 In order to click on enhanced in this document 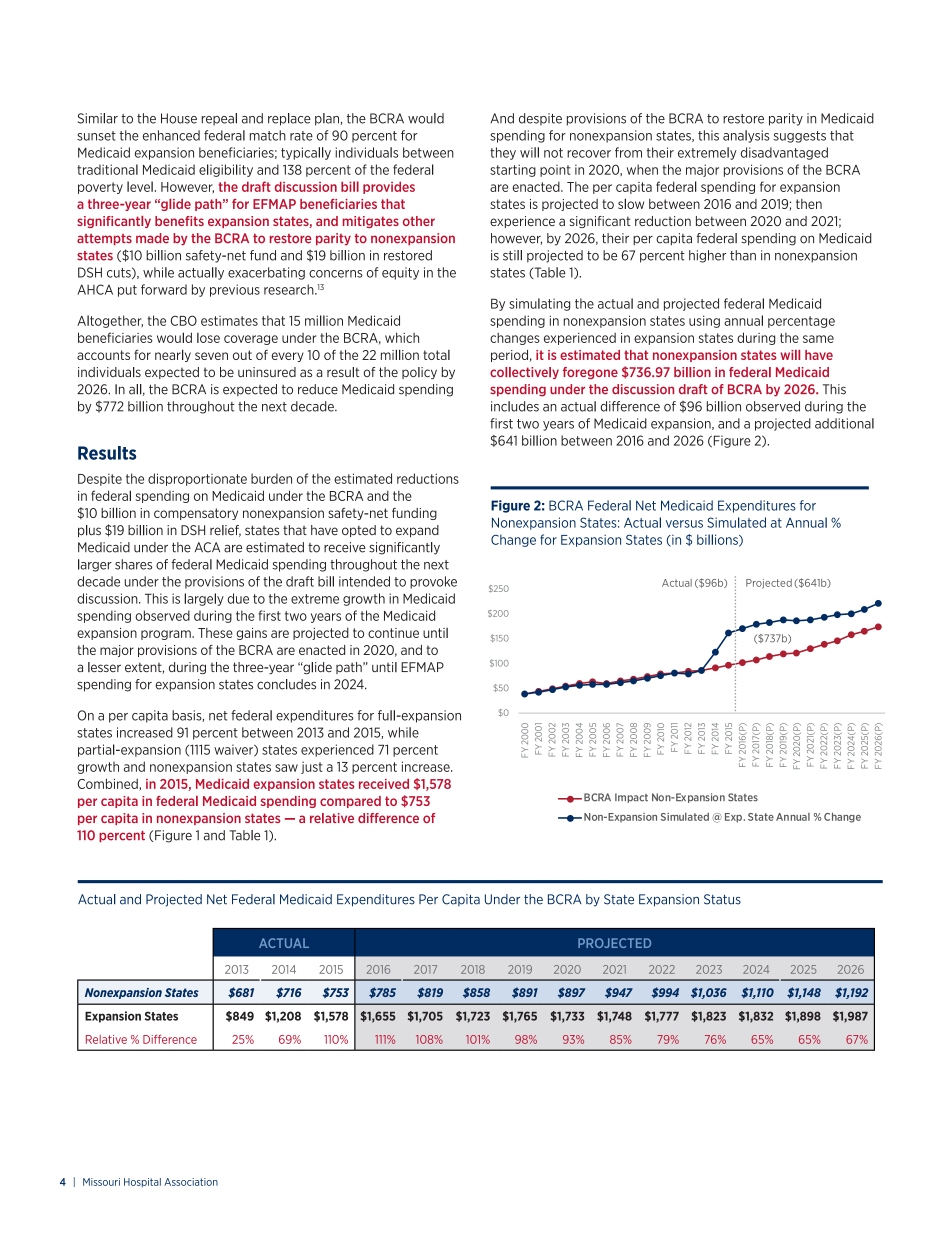, I will do `click(171, 135)`.
